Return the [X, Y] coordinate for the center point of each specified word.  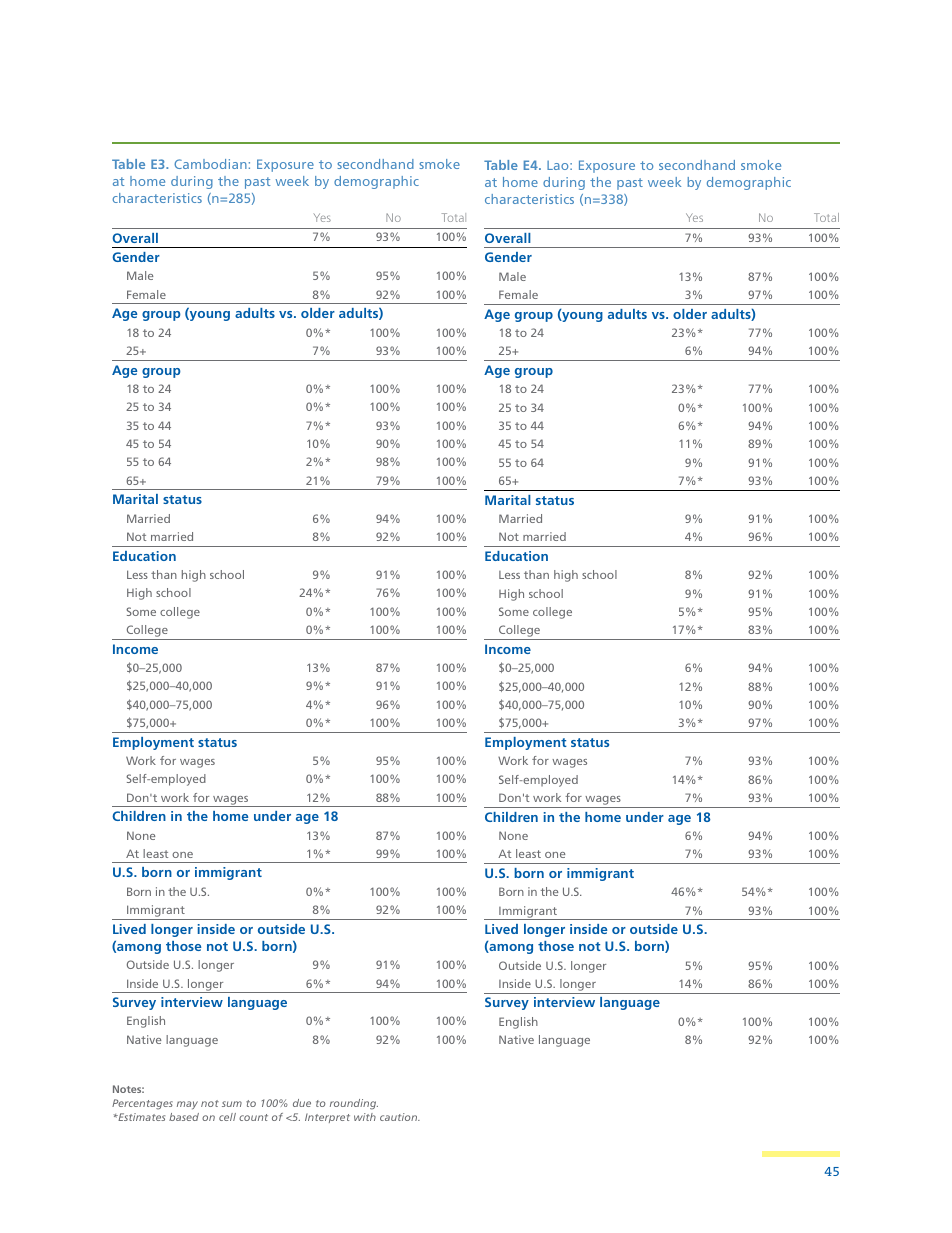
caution [400, 1117]
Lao [559, 165]
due [302, 1103]
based [184, 1117]
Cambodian [210, 164]
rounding [354, 1104]
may [187, 1105]
